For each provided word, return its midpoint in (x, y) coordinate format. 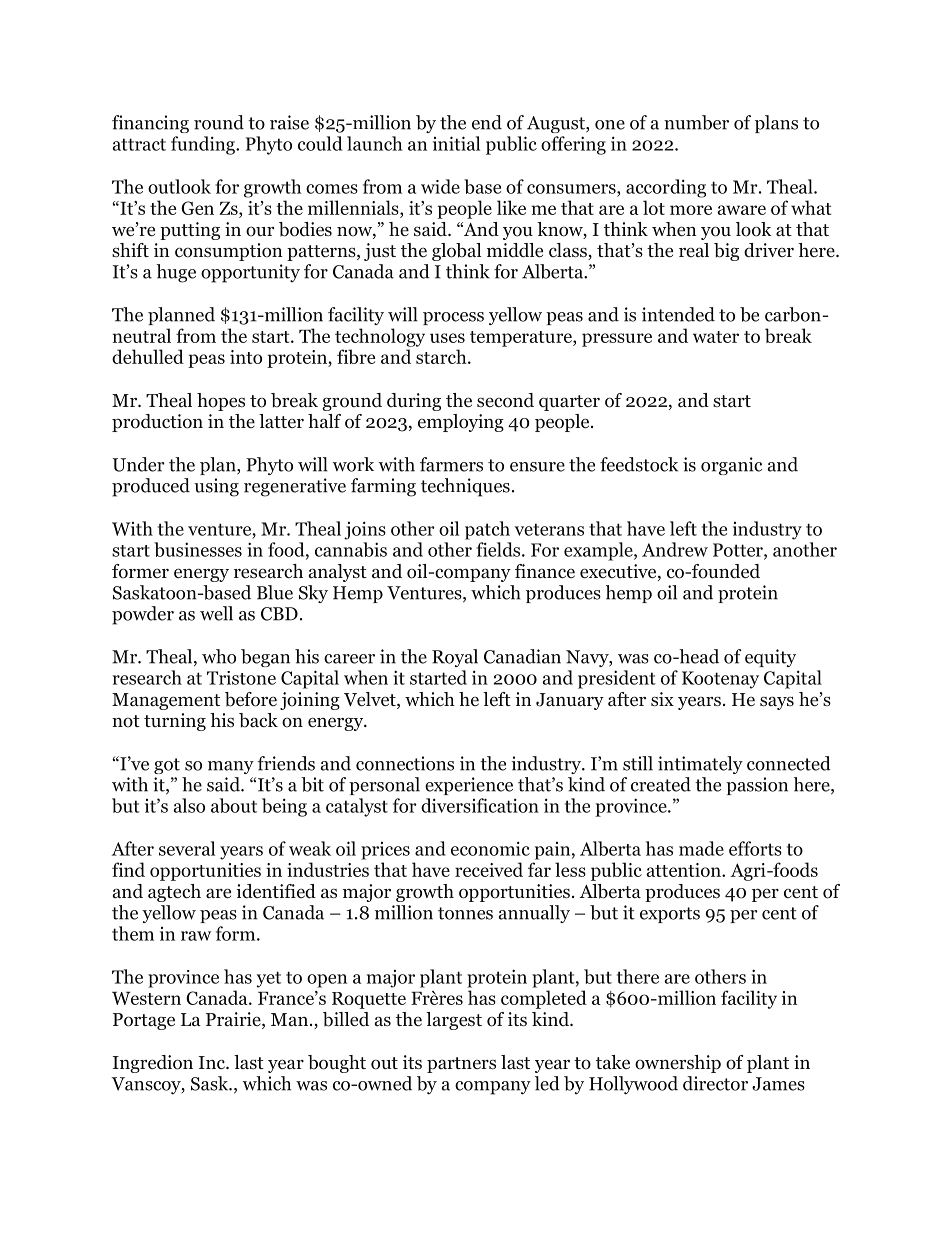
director (715, 1083)
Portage (144, 1021)
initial (456, 143)
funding (204, 145)
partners (461, 1065)
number (696, 122)
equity (770, 658)
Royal (455, 658)
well (216, 613)
